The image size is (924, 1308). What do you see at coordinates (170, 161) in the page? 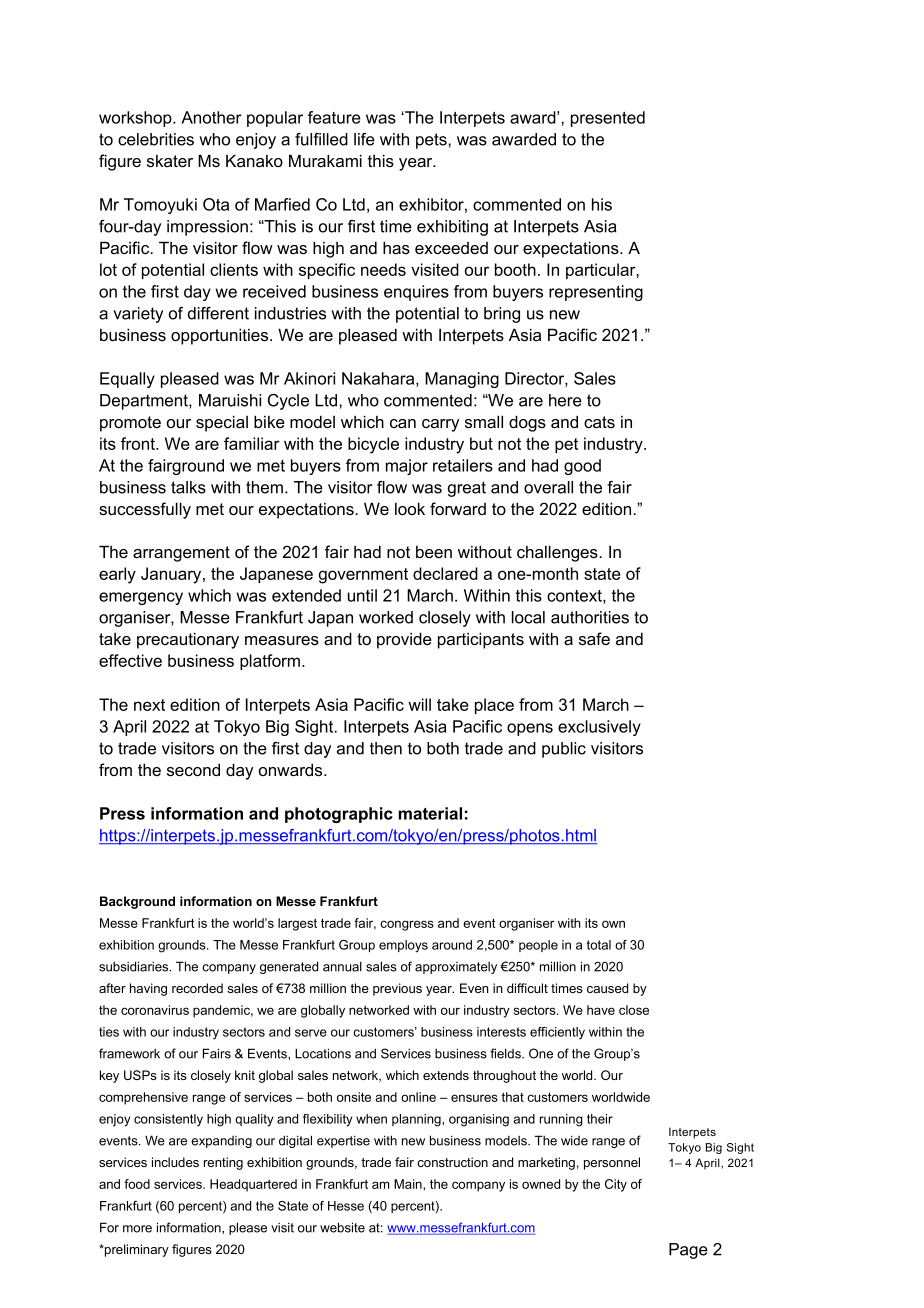
I see `skater` at bounding box center [170, 161].
